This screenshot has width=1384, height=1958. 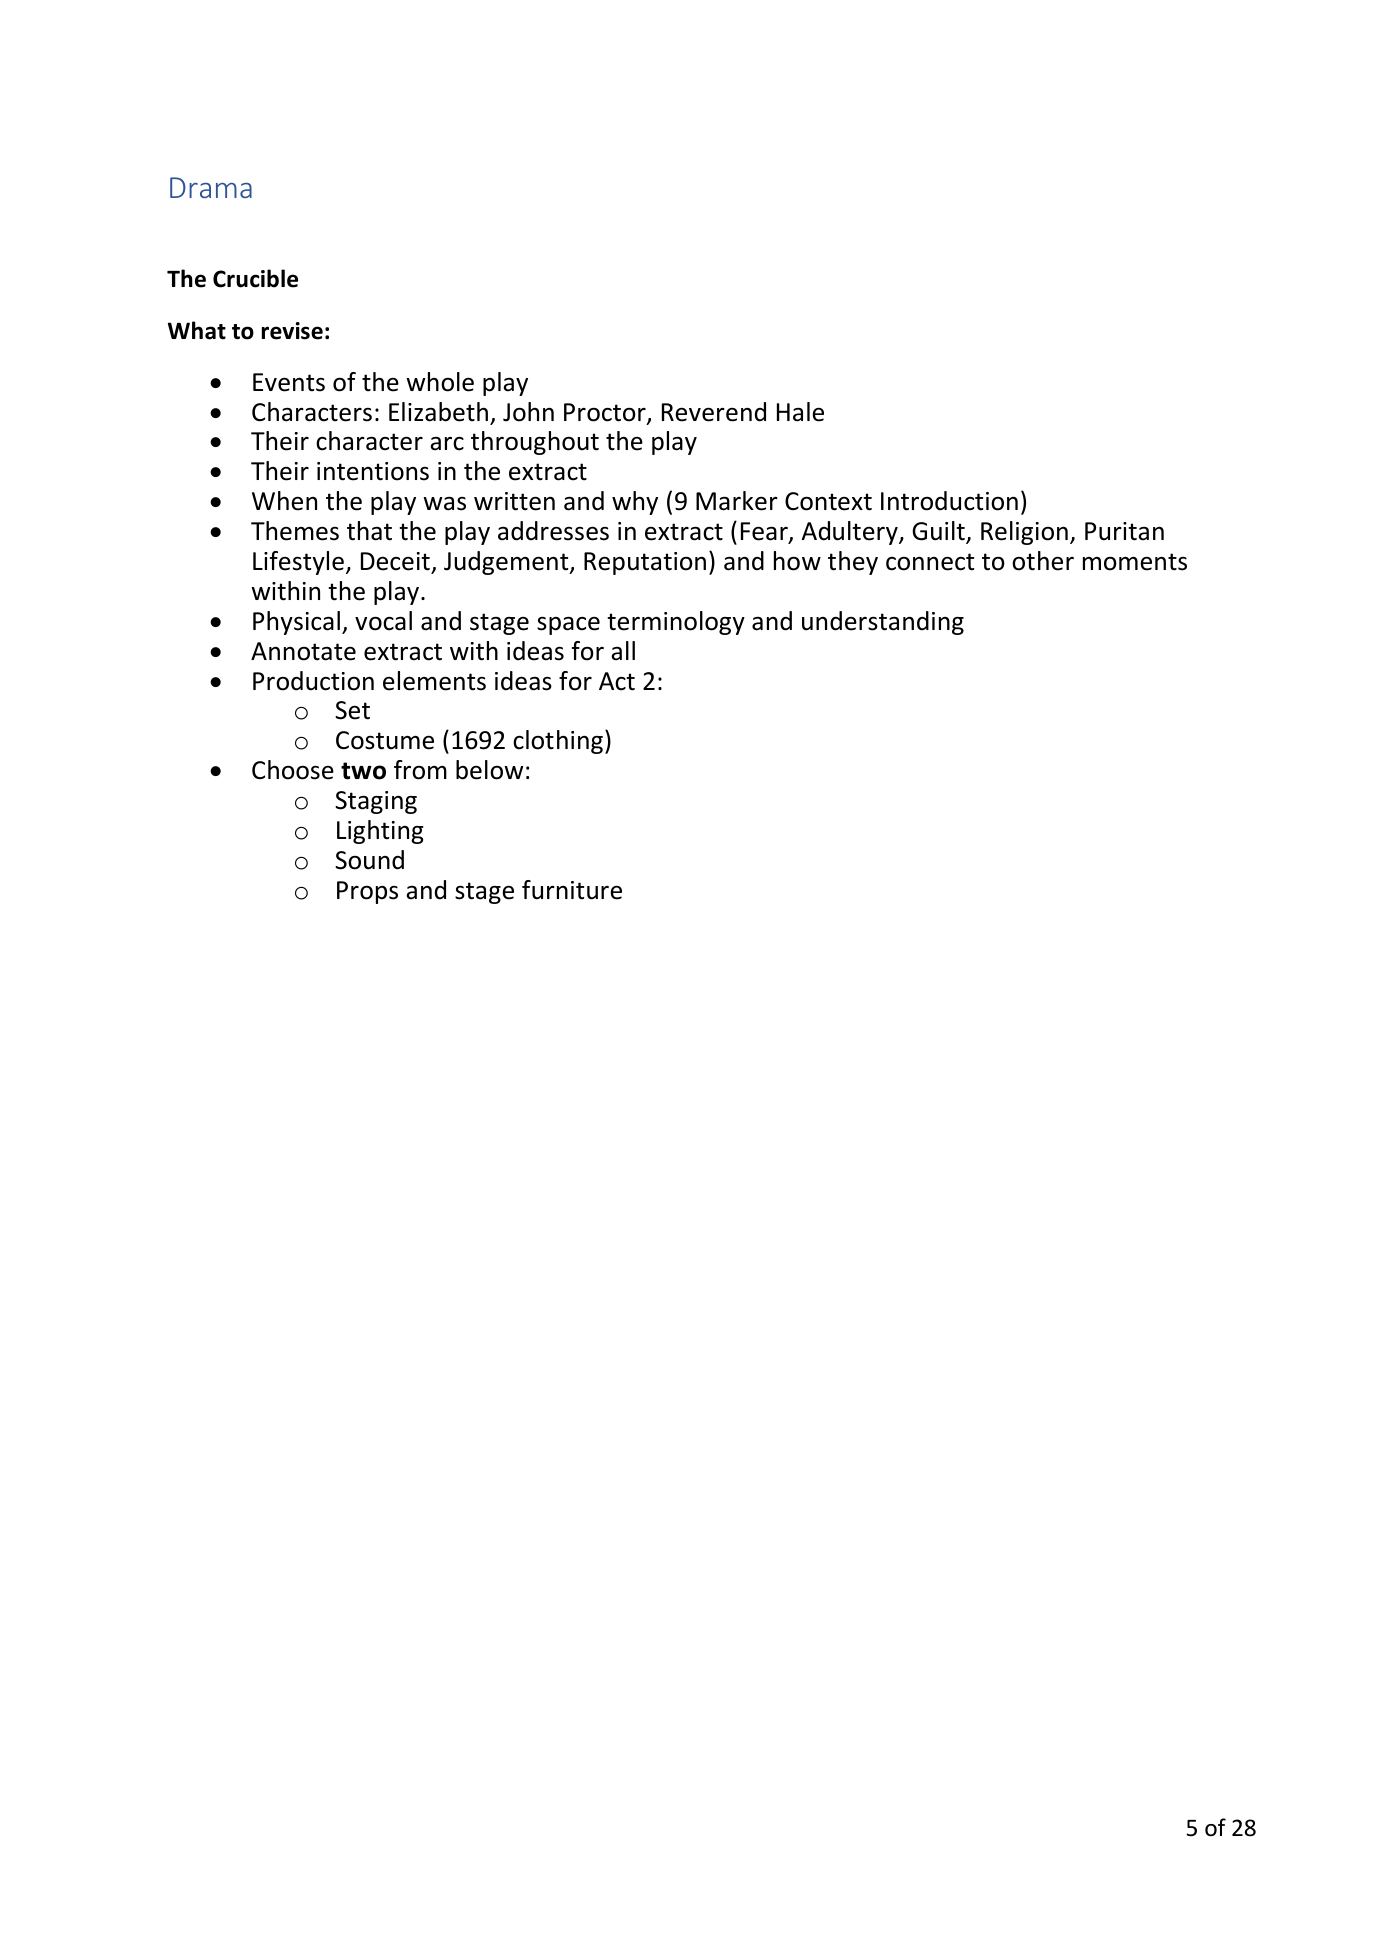 What do you see at coordinates (255, 278) in the screenshot?
I see `Crucible` at bounding box center [255, 278].
